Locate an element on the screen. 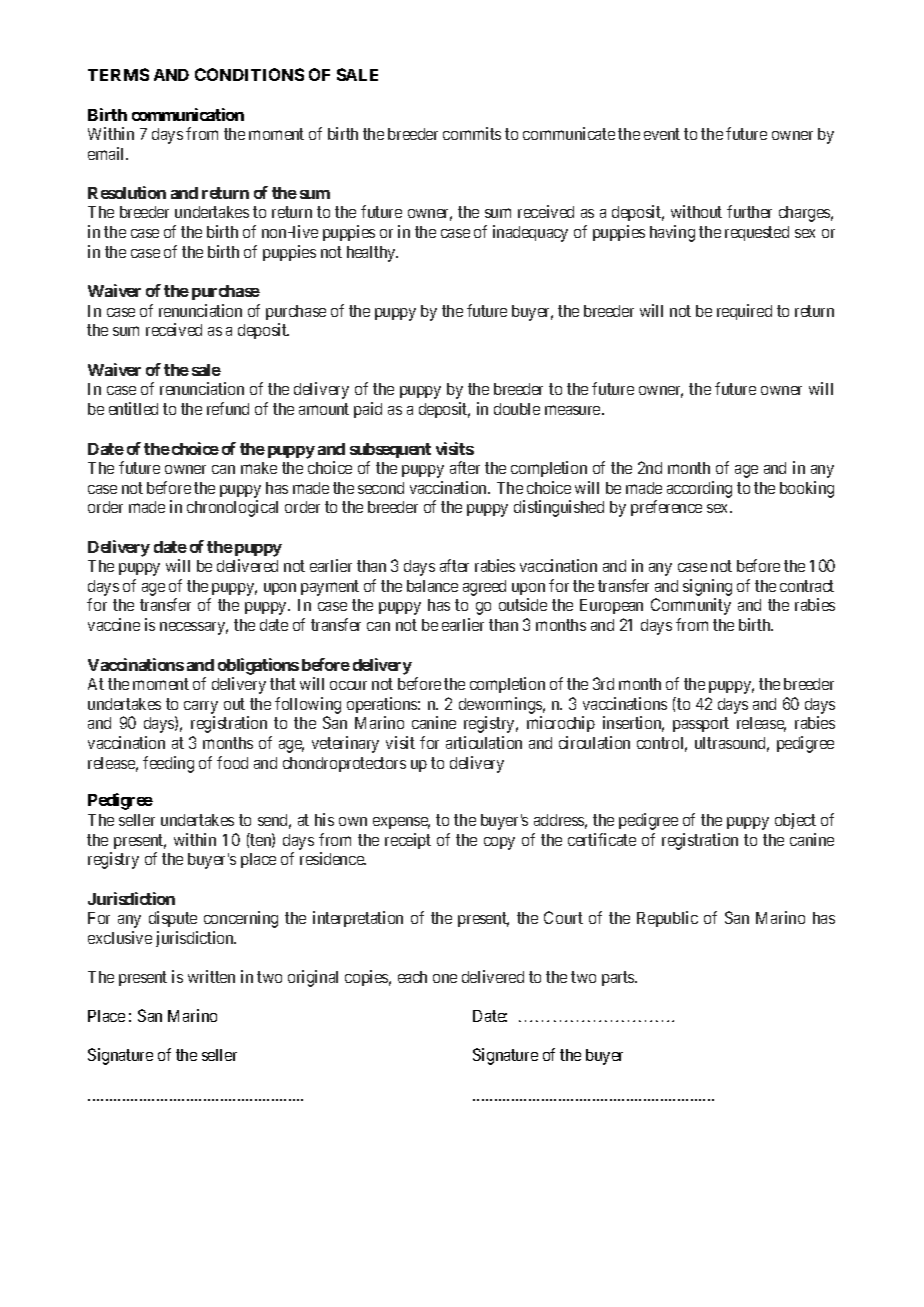 Image resolution: width=924 pixels, height=1307 pixels. communication is located at coordinates (188, 114).
